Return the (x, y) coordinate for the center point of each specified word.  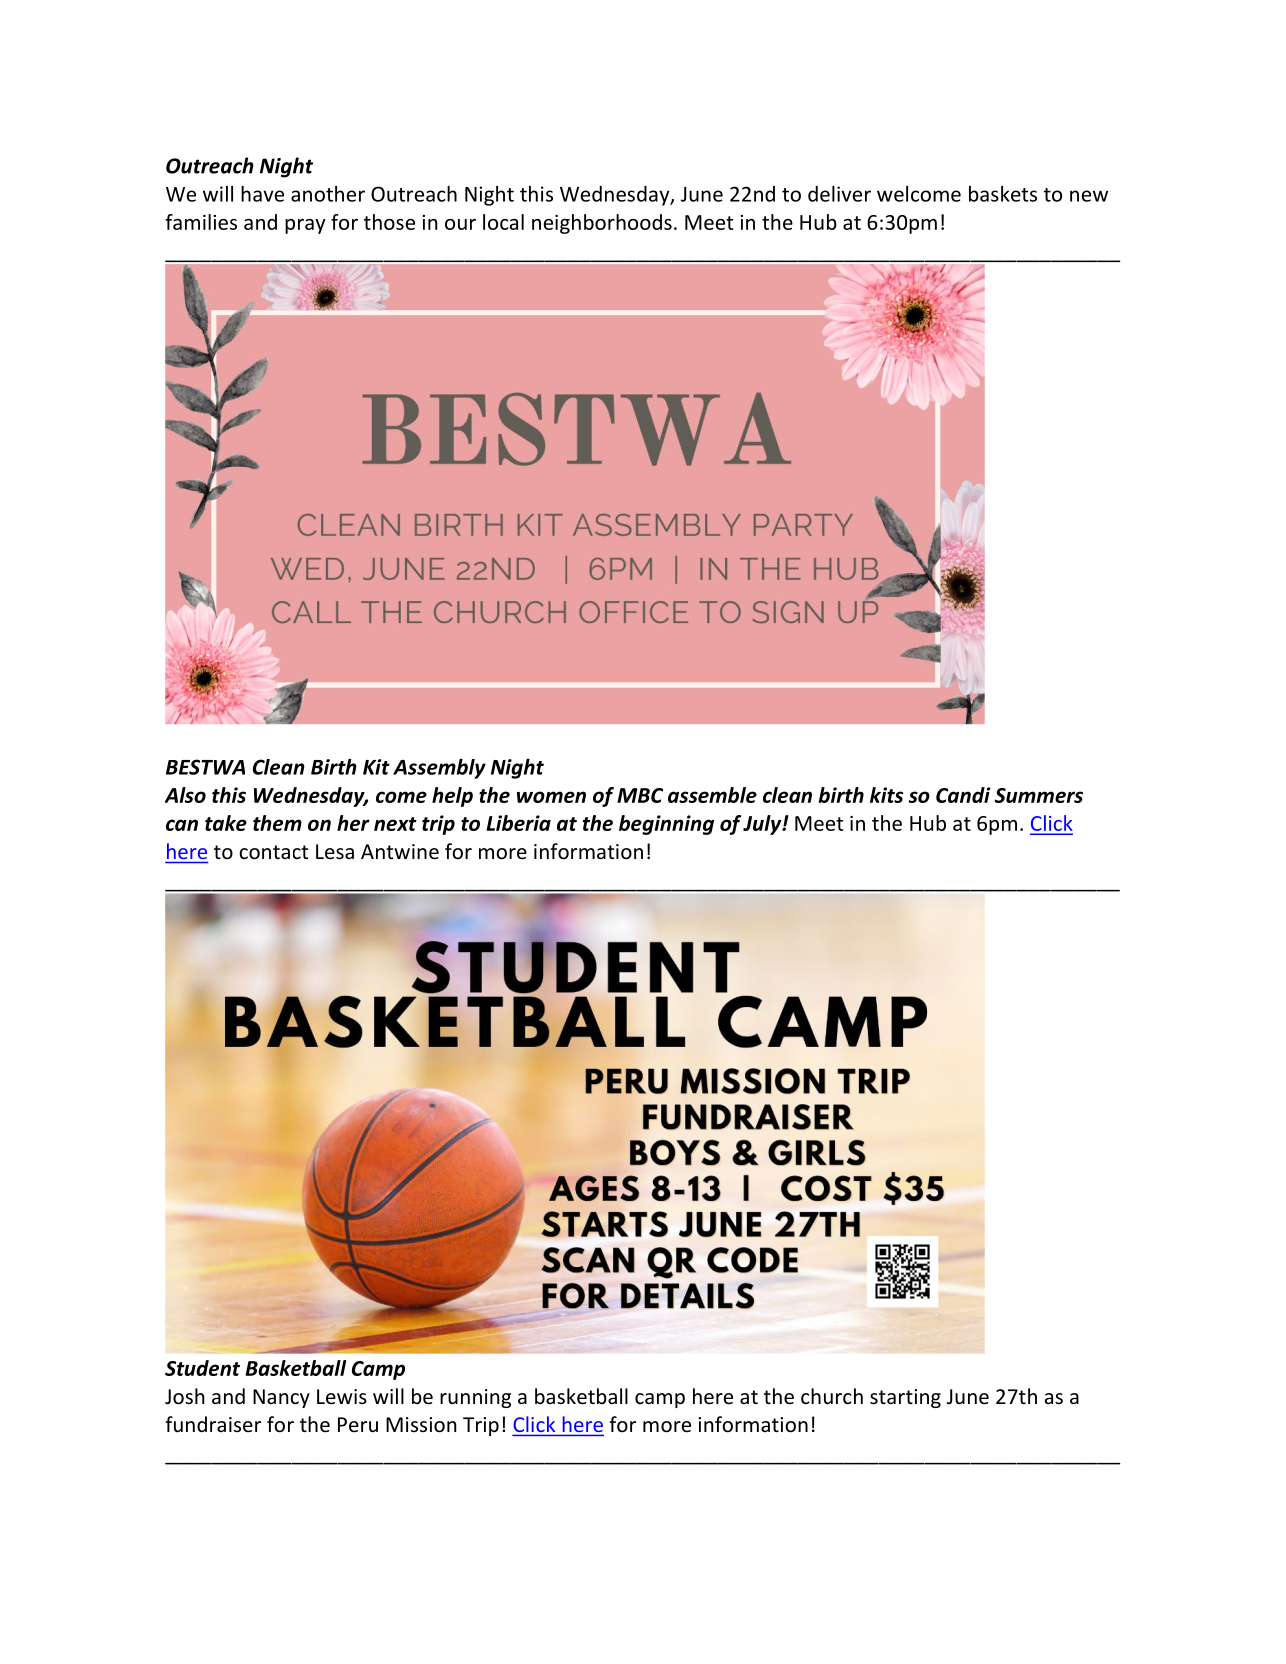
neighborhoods (602, 224)
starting (905, 1398)
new (1089, 196)
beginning (666, 825)
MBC (640, 795)
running (475, 1398)
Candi (963, 795)
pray (305, 226)
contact (273, 852)
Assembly (439, 769)
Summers (1038, 795)
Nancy (281, 1398)
